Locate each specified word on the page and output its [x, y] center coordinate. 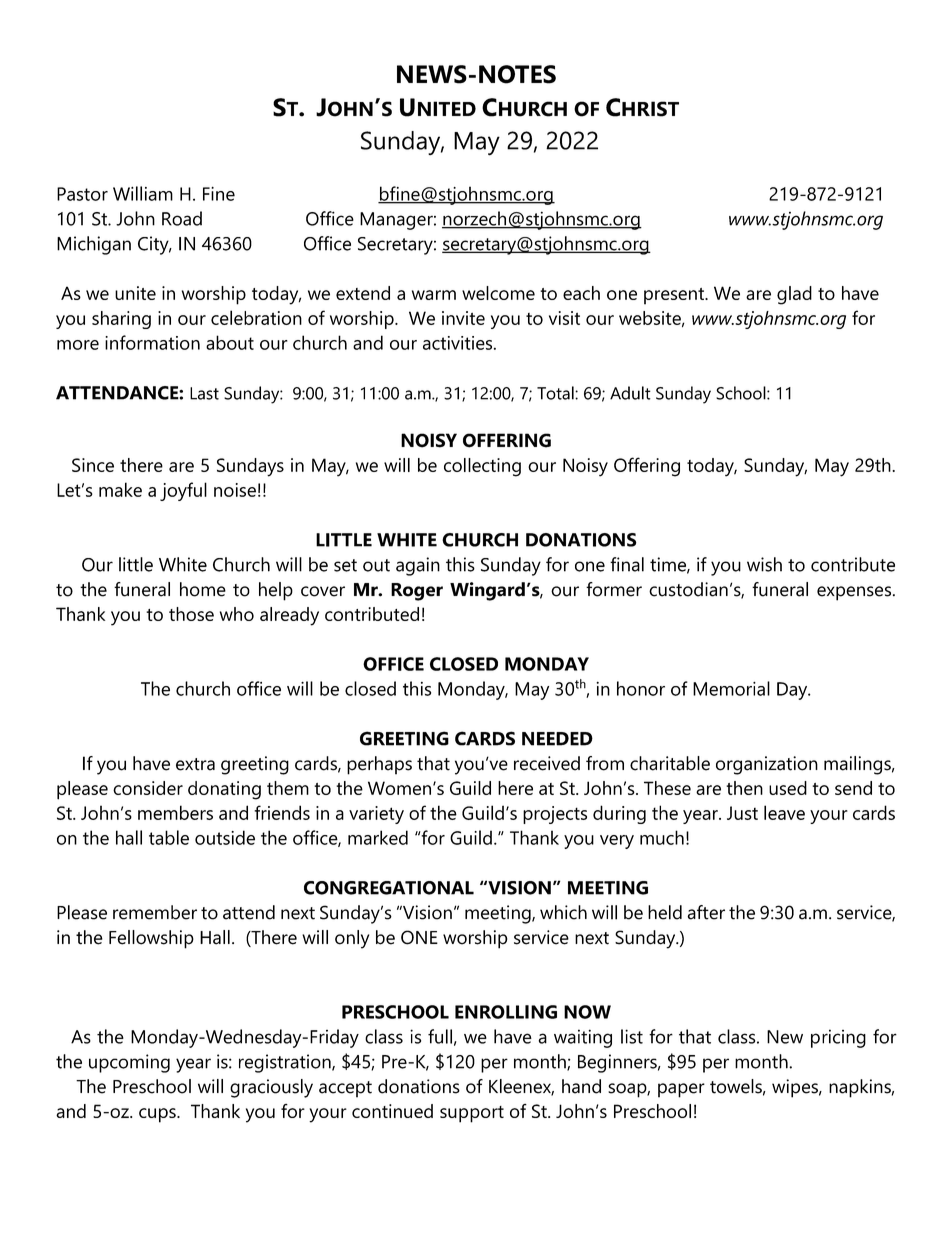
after [706, 912]
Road [182, 218]
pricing [838, 1038]
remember [155, 912]
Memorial [731, 688]
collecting [482, 467]
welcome [498, 293]
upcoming [129, 1063]
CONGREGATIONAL [389, 888]
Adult [630, 393]
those [191, 614]
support [472, 1114]
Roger [417, 592]
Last [204, 393]
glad [794, 295]
